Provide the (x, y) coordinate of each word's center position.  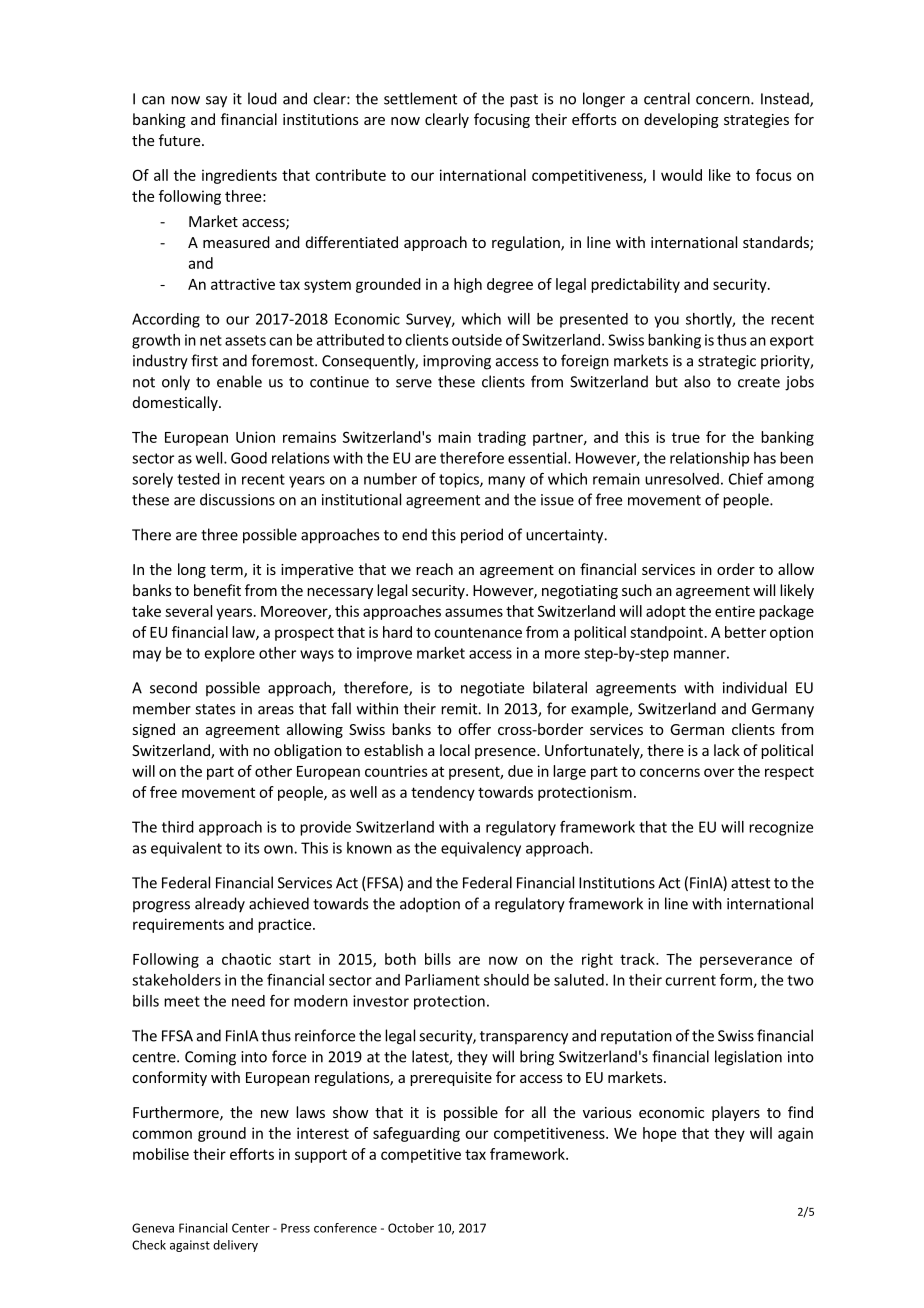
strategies (756, 121)
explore (230, 654)
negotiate (492, 689)
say (216, 102)
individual (755, 687)
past (524, 101)
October (411, 1228)
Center (251, 1228)
